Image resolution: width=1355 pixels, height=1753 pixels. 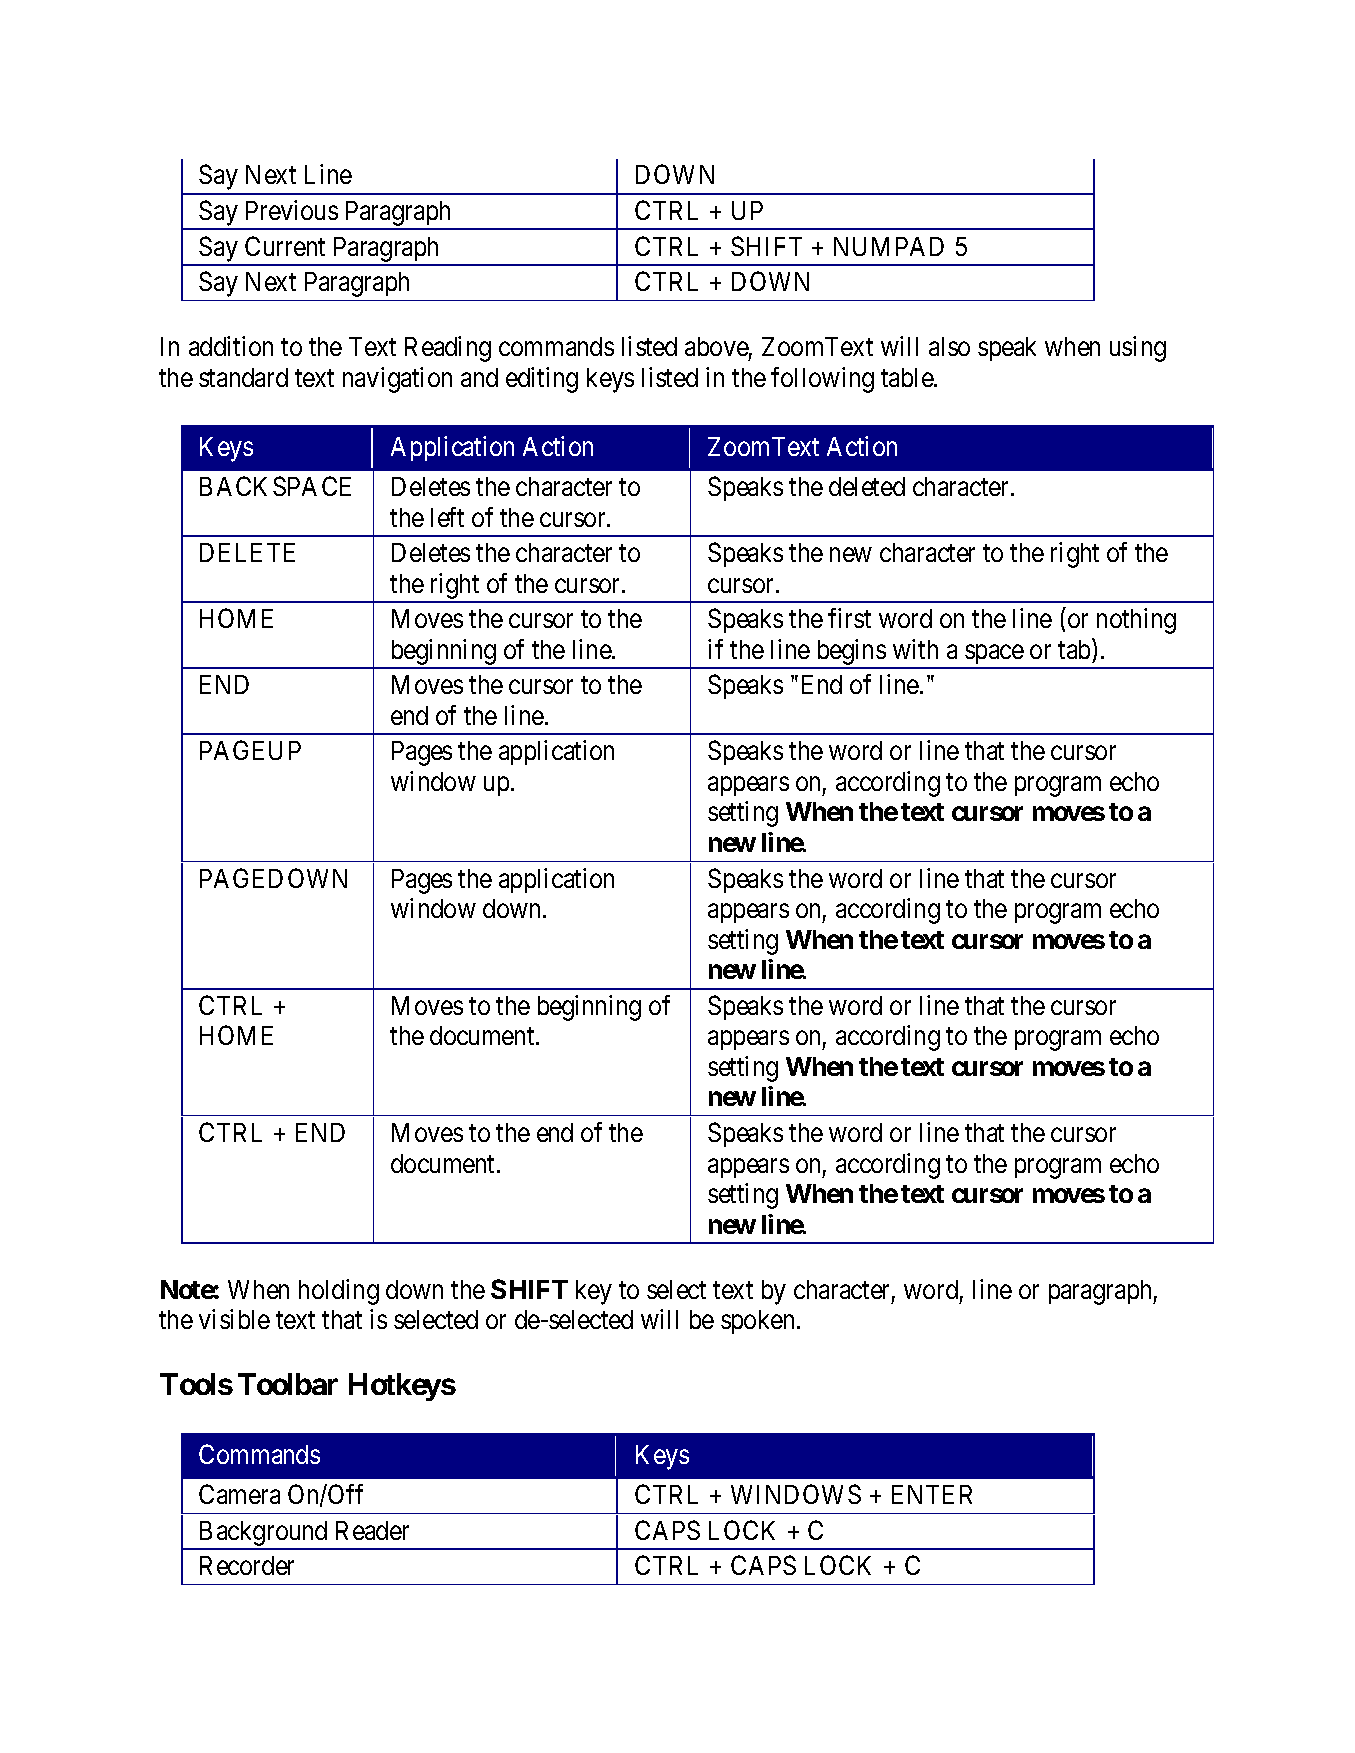 What do you see at coordinates (915, 649) in the screenshot?
I see `with` at bounding box center [915, 649].
